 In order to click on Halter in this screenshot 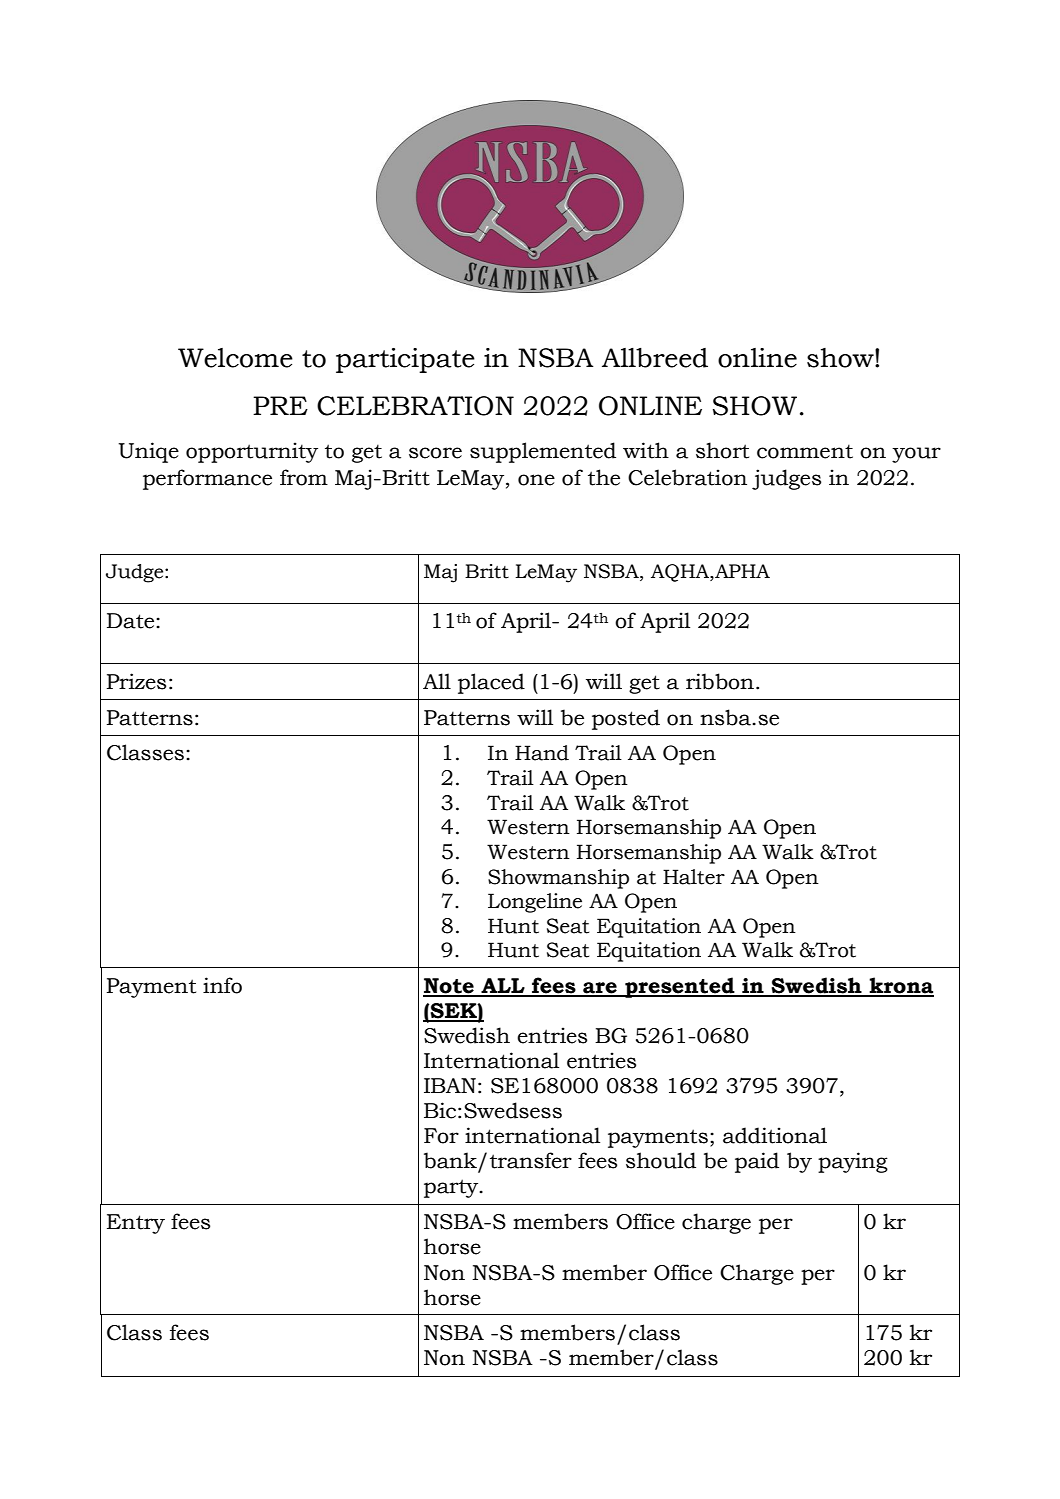, I will do `click(694, 877)`.
